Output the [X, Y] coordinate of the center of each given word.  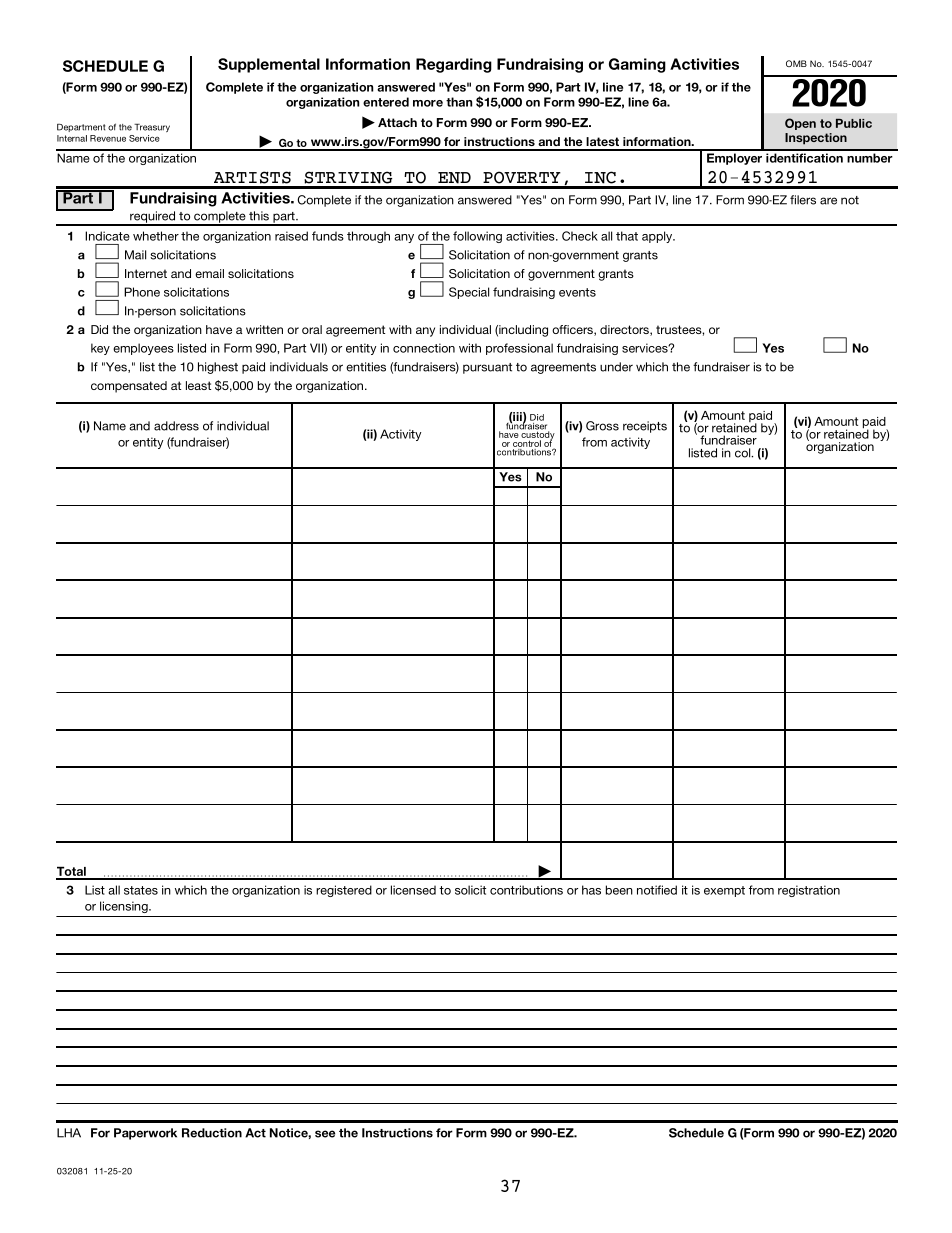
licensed [413, 890]
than [459, 102]
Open [800, 124]
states [141, 890]
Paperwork [145, 1134]
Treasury [152, 128]
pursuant [487, 368]
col [744, 453]
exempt [724, 891]
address [176, 426]
